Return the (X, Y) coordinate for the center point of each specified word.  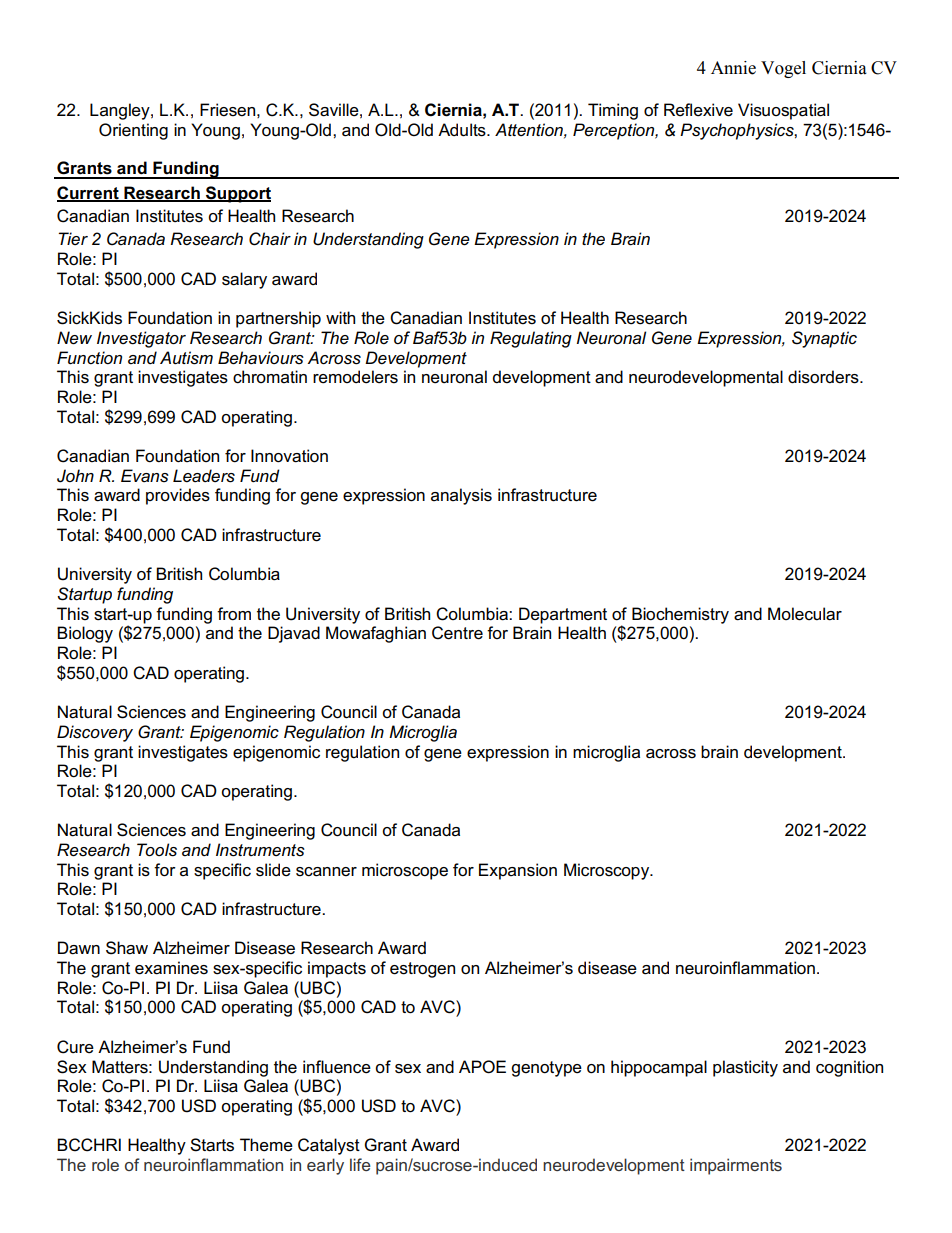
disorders (824, 377)
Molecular (805, 614)
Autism (186, 358)
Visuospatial (783, 111)
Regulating (531, 339)
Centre (457, 633)
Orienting (133, 131)
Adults (463, 130)
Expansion (518, 871)
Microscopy (608, 871)
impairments (736, 1166)
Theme (266, 1145)
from (234, 614)
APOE (482, 1067)
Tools (157, 850)
